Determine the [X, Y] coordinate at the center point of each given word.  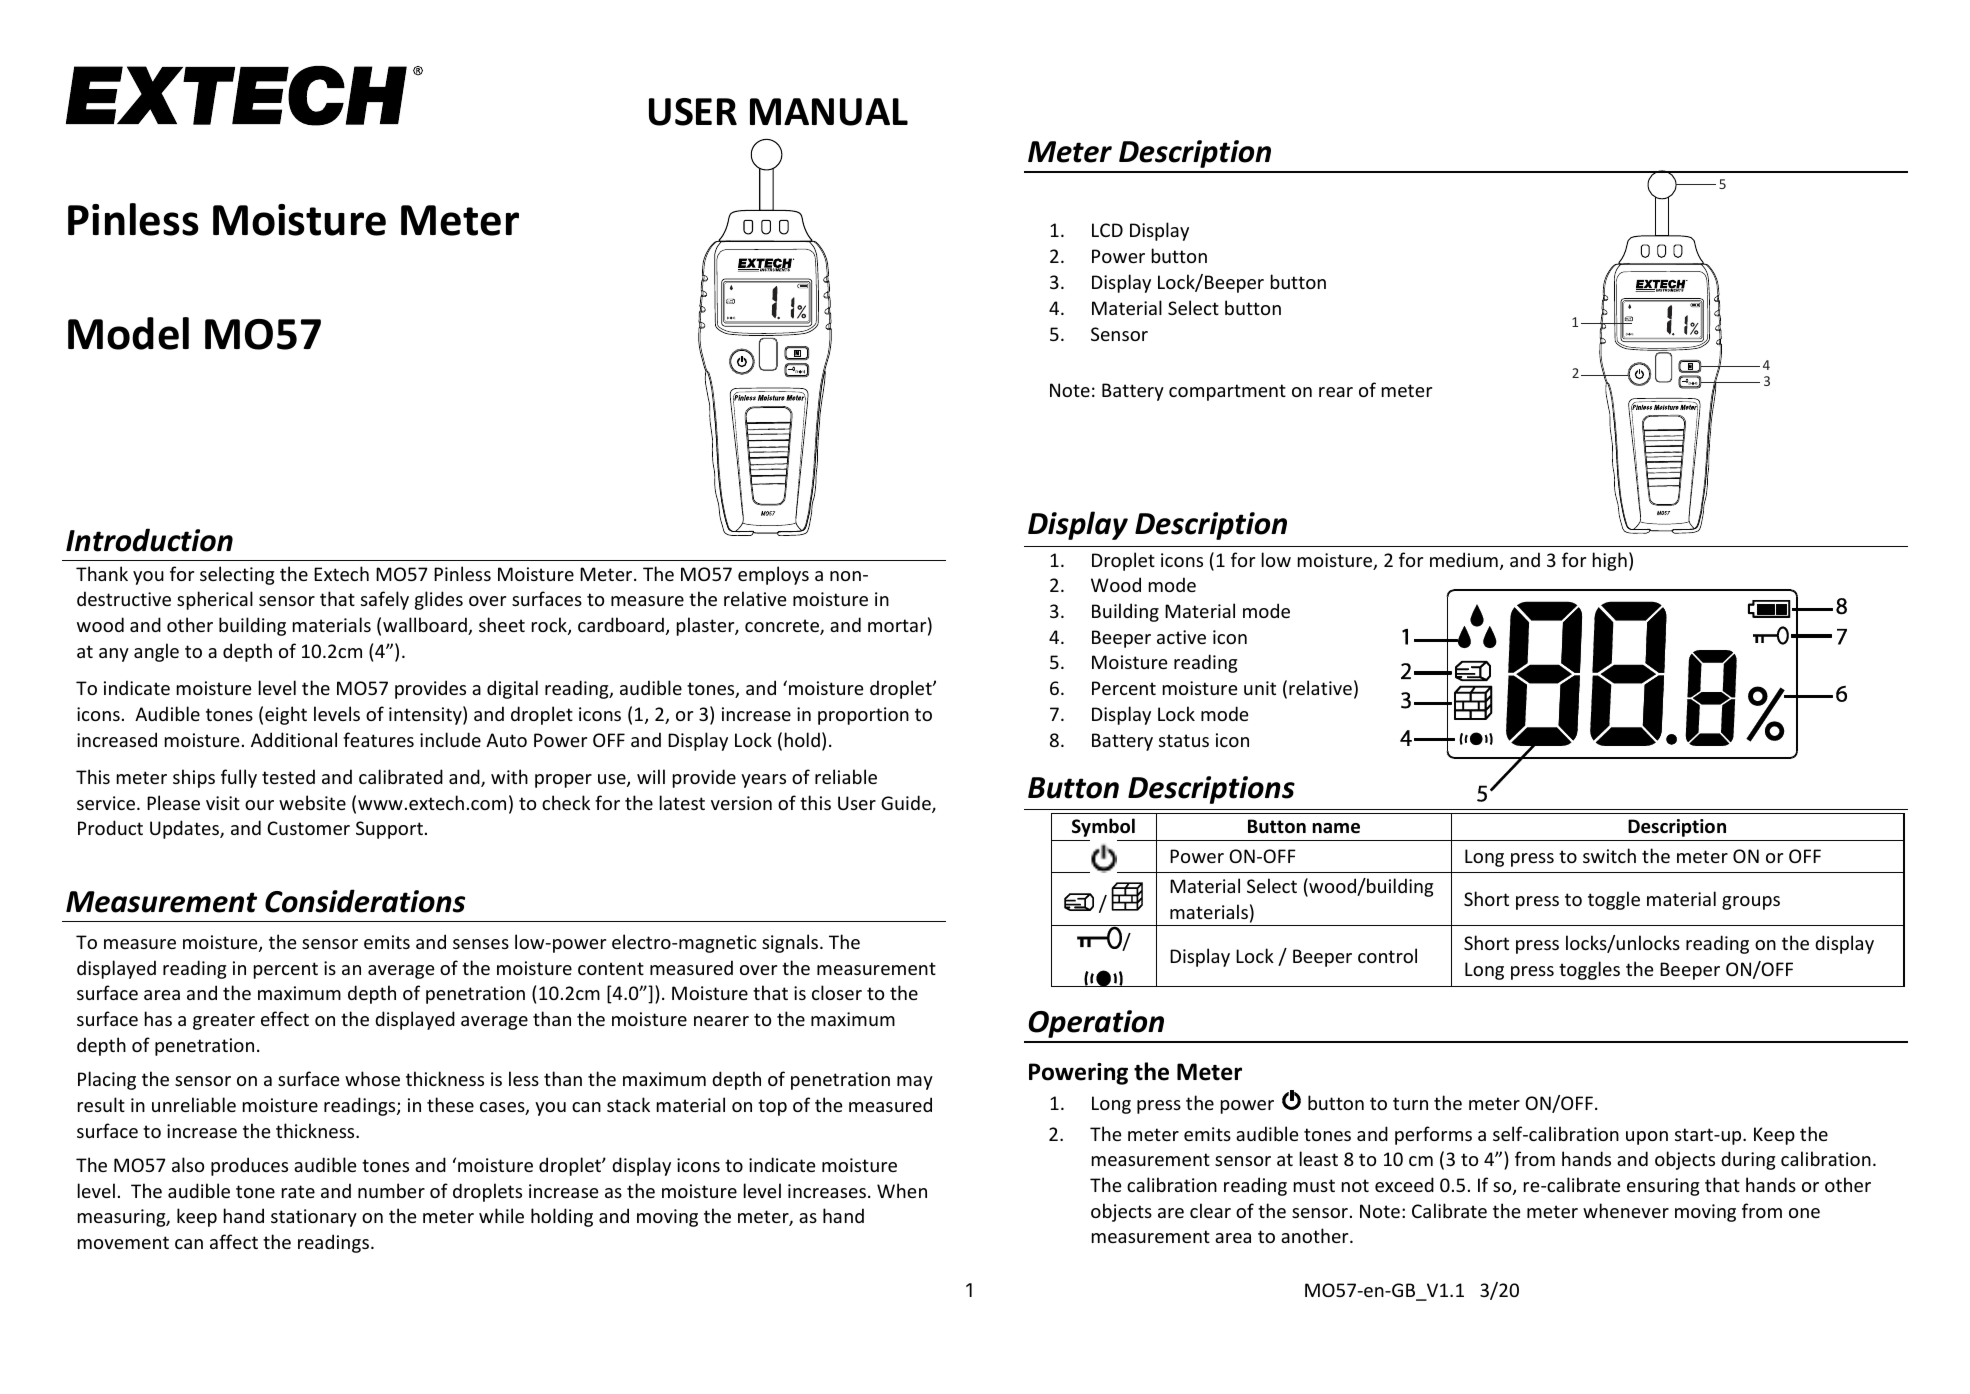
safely [385, 600]
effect [285, 1018]
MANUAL [829, 112]
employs [773, 575]
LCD [1107, 230]
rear [1336, 392]
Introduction [149, 540]
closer [837, 992]
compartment [1227, 392]
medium [1464, 559]
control [1387, 955]
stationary [314, 1218]
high [1610, 561]
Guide [907, 804]
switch [1609, 855]
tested [288, 776]
